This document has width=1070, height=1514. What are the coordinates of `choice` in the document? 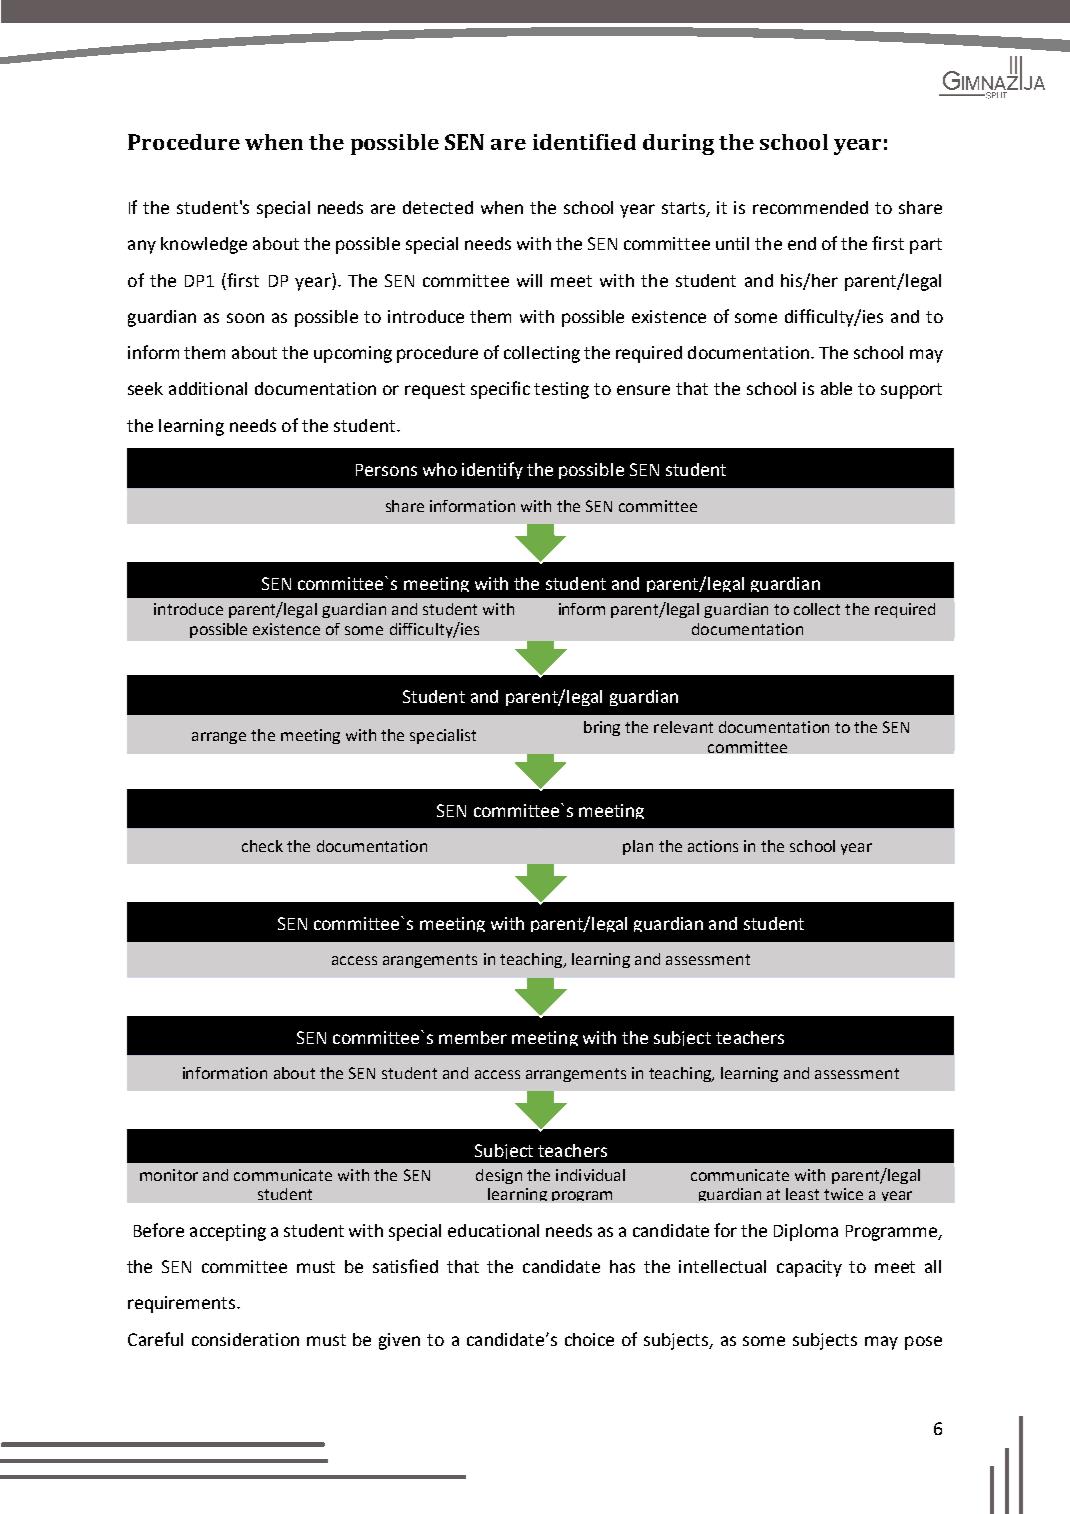 It's located at (589, 1339).
